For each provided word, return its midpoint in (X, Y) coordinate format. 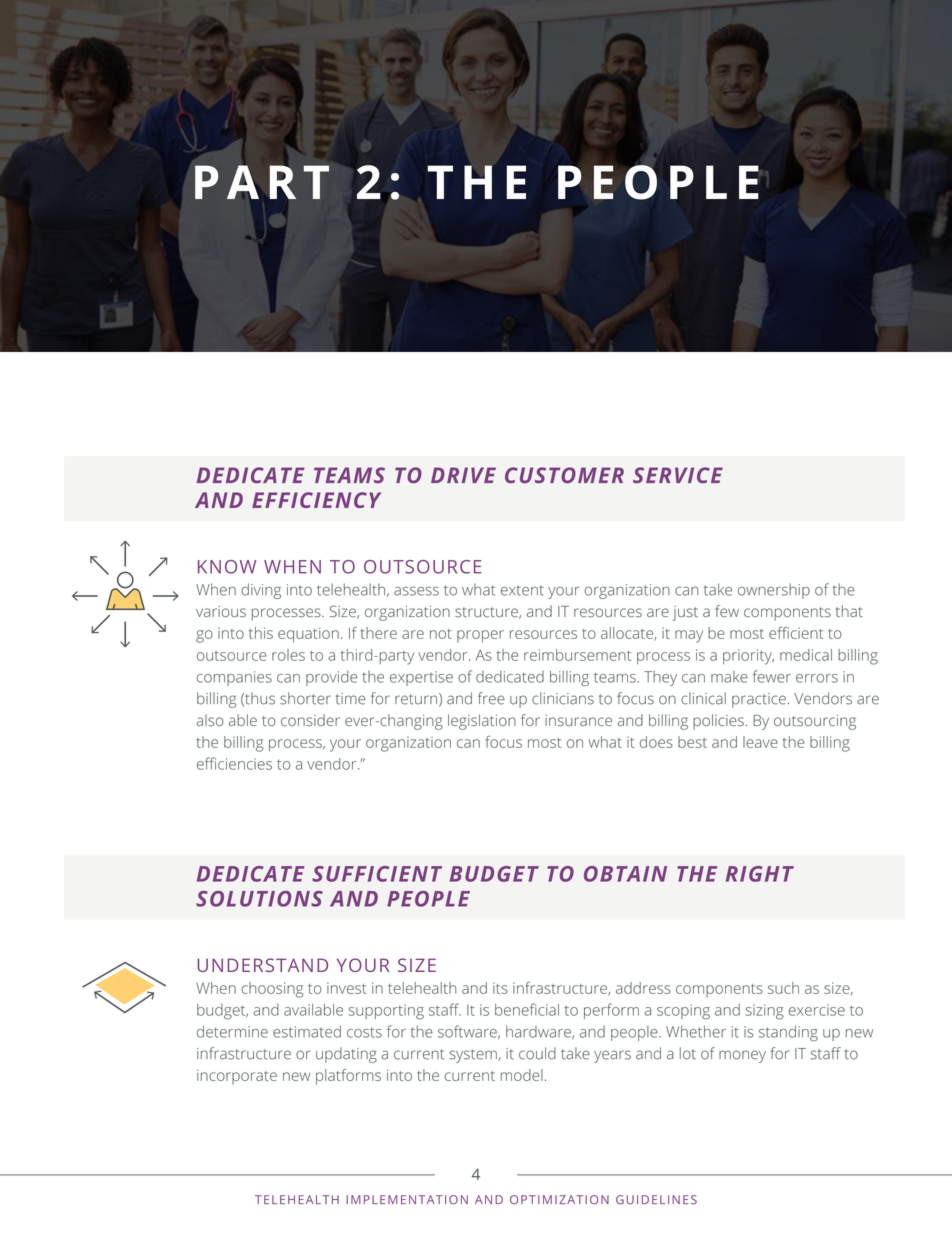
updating (346, 1055)
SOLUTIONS (259, 899)
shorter (305, 698)
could (537, 1053)
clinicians (563, 698)
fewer (772, 676)
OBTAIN (625, 874)
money (742, 1056)
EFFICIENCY (316, 500)
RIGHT (760, 874)
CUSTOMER (564, 475)
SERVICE (678, 475)
